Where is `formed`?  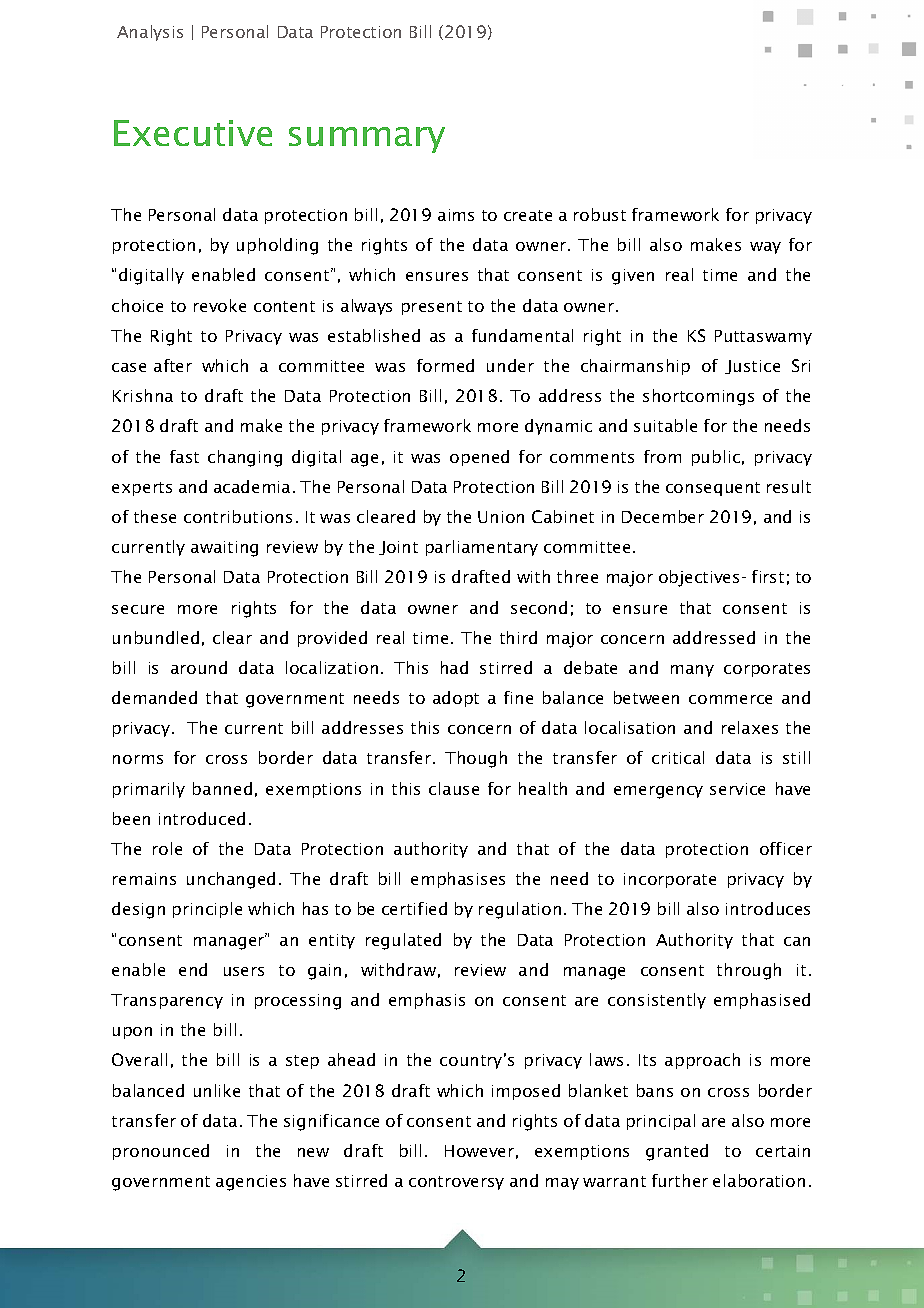
formed is located at coordinates (445, 365).
